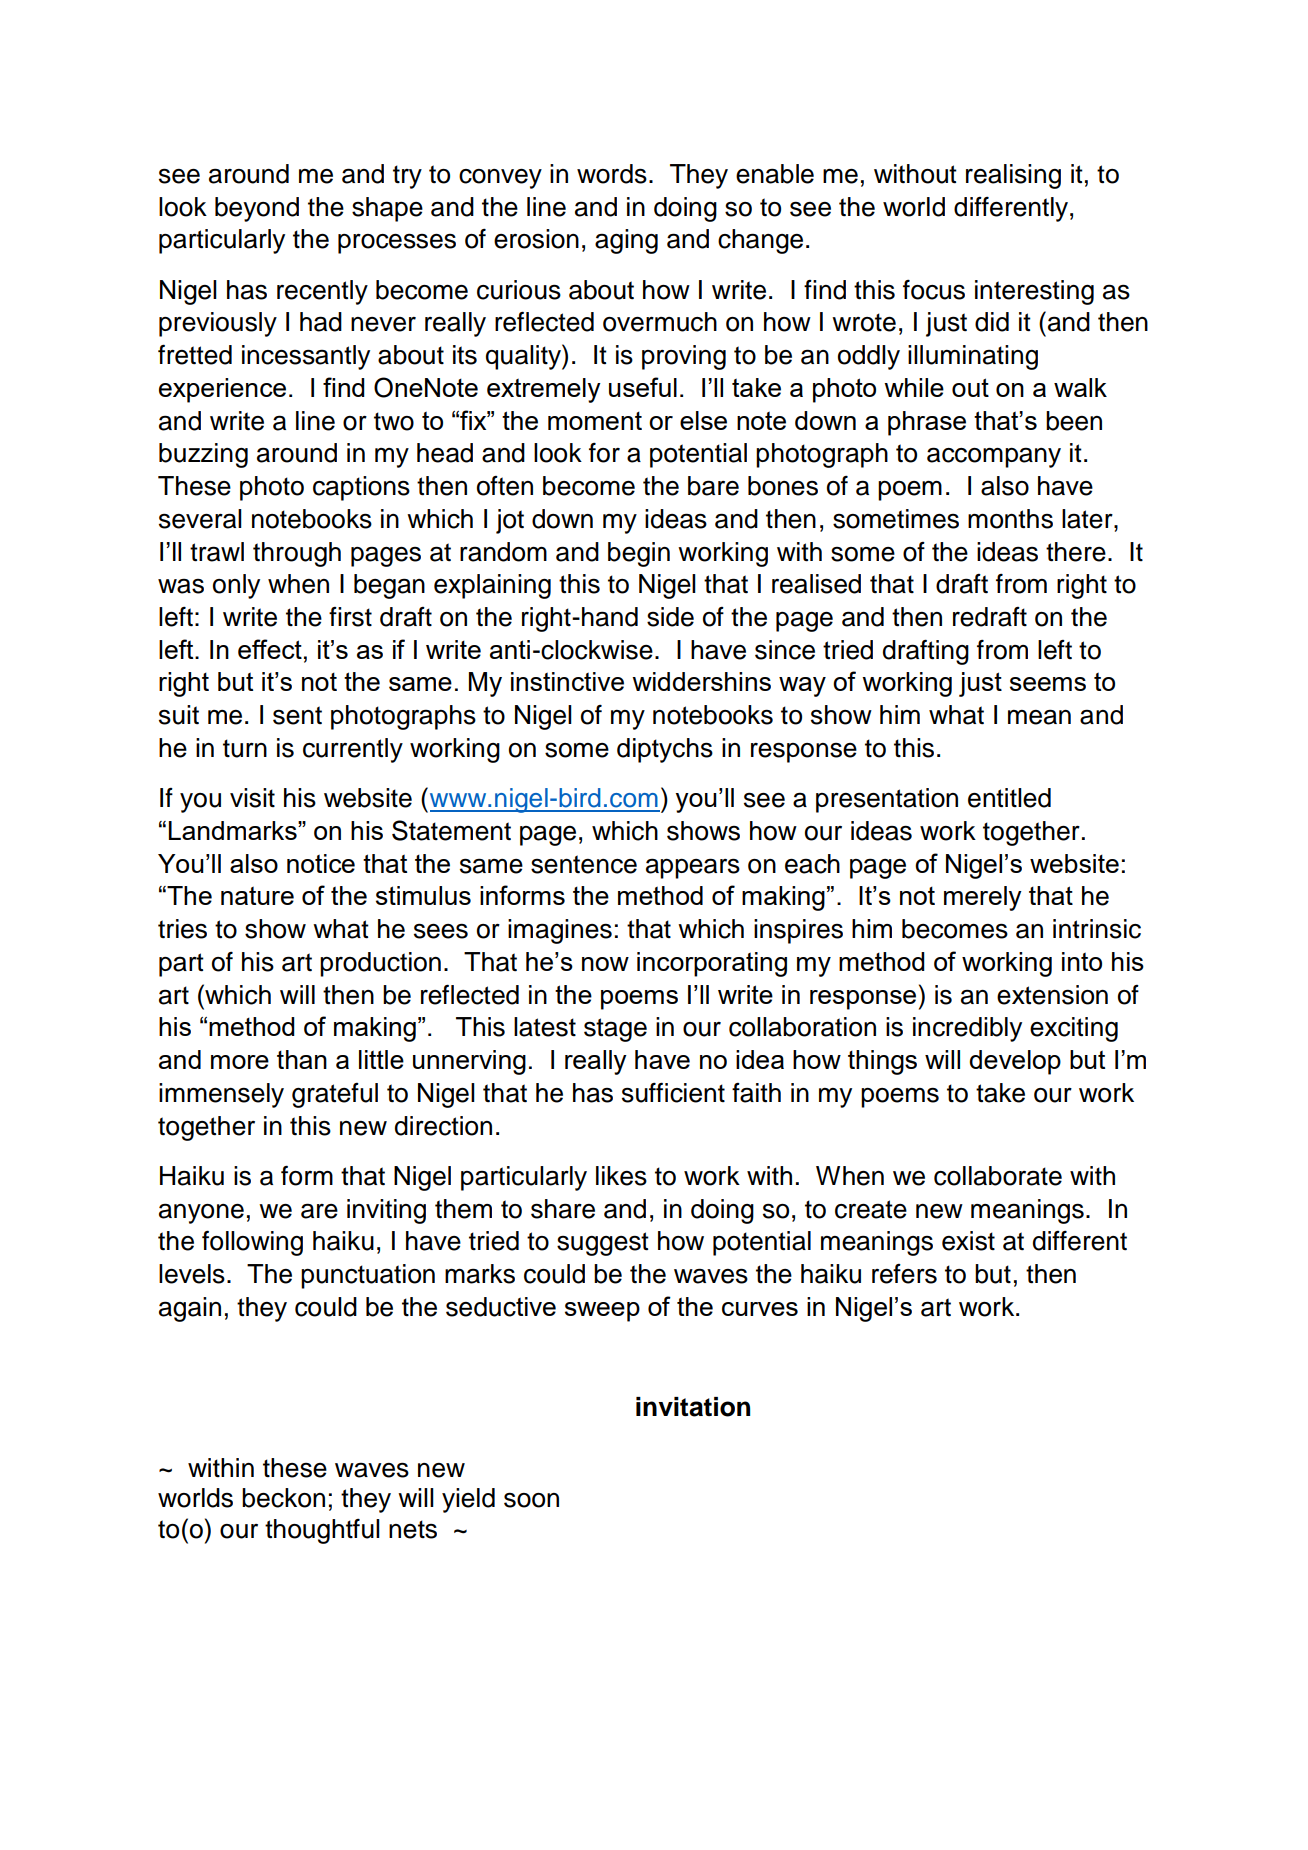 This screenshot has height=1850, width=1308. Describe the element at coordinates (283, 1498) in the screenshot. I see `beckon` at that location.
